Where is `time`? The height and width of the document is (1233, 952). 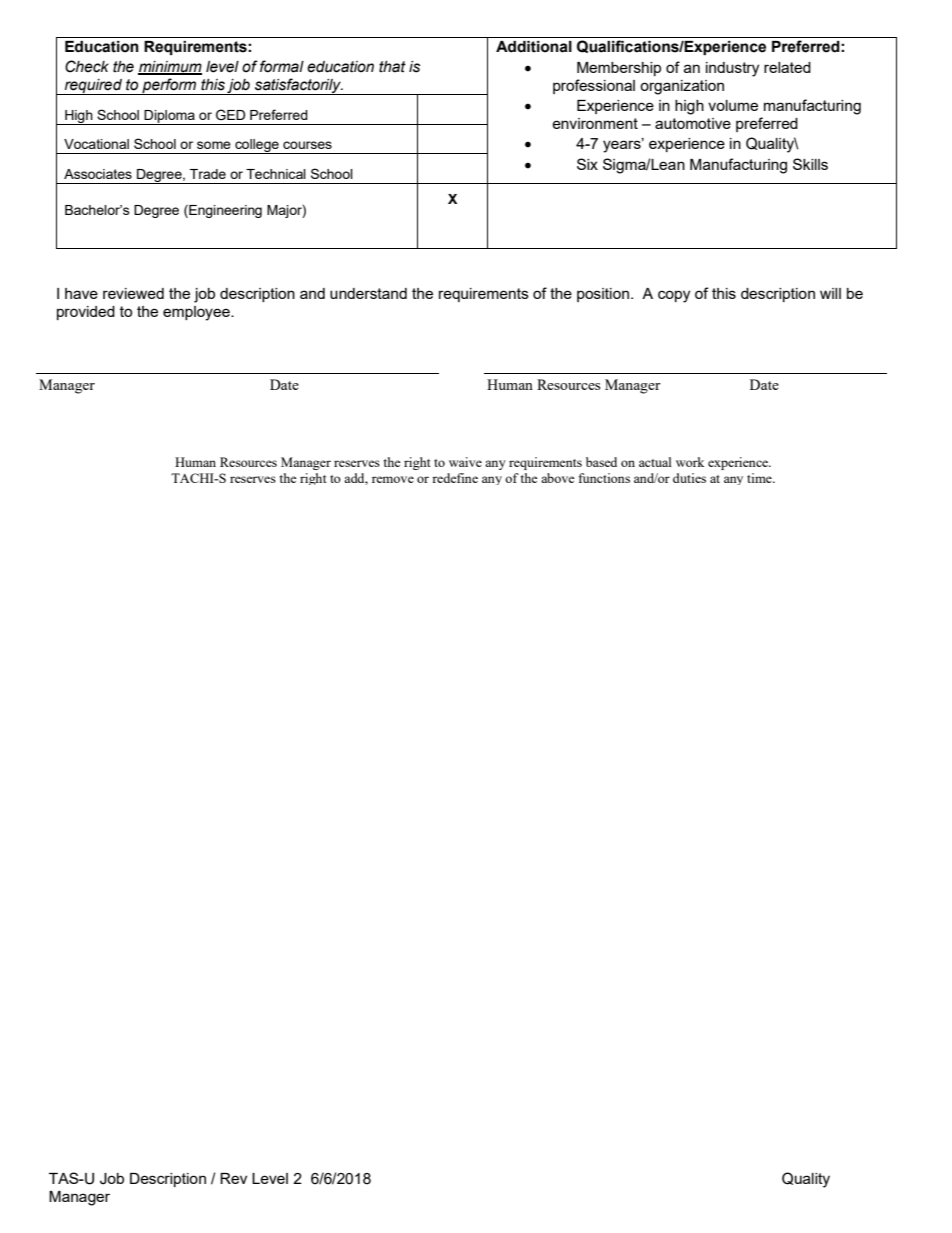
time is located at coordinates (760, 478).
